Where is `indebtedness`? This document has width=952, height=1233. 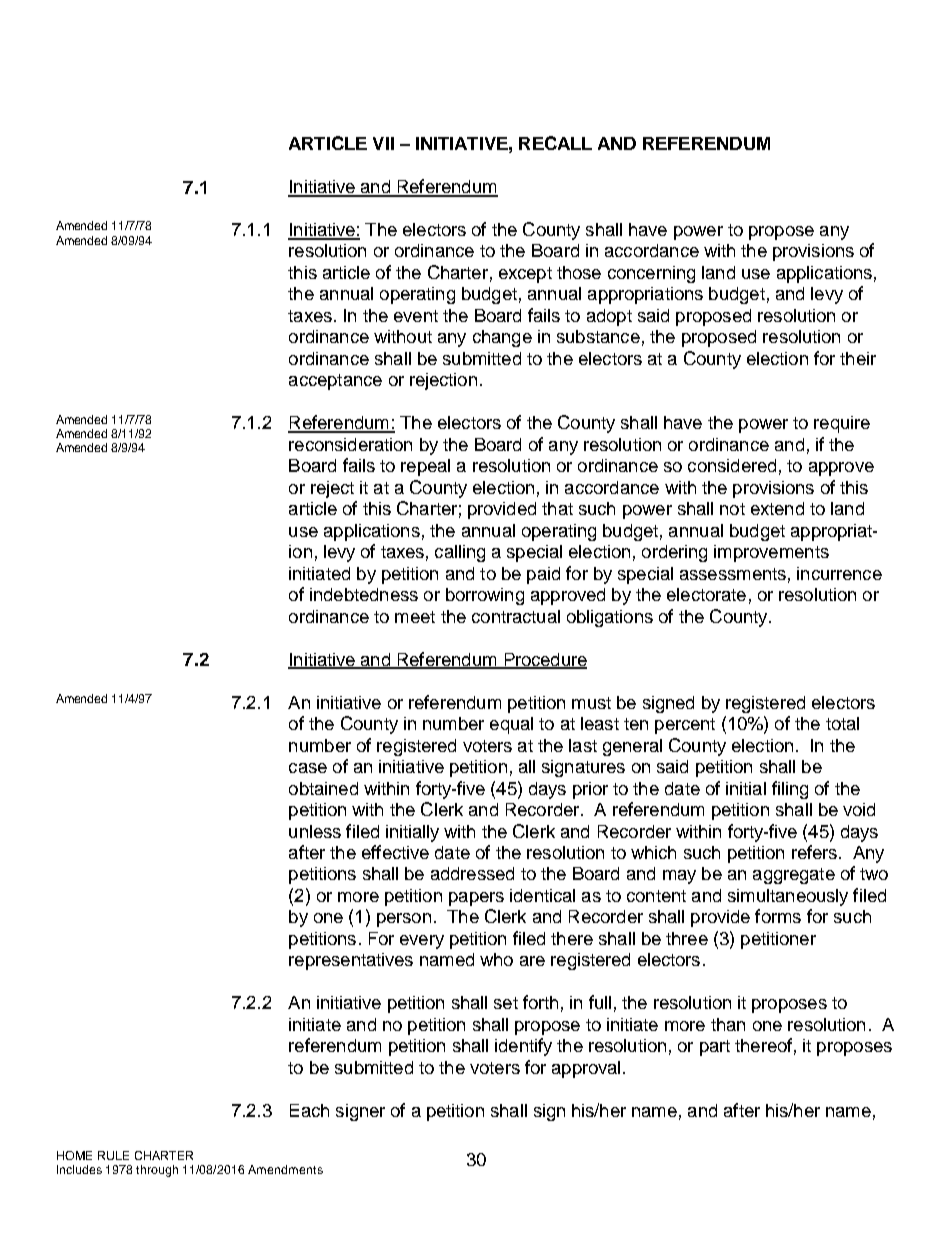 indebtedness is located at coordinates (364, 594).
